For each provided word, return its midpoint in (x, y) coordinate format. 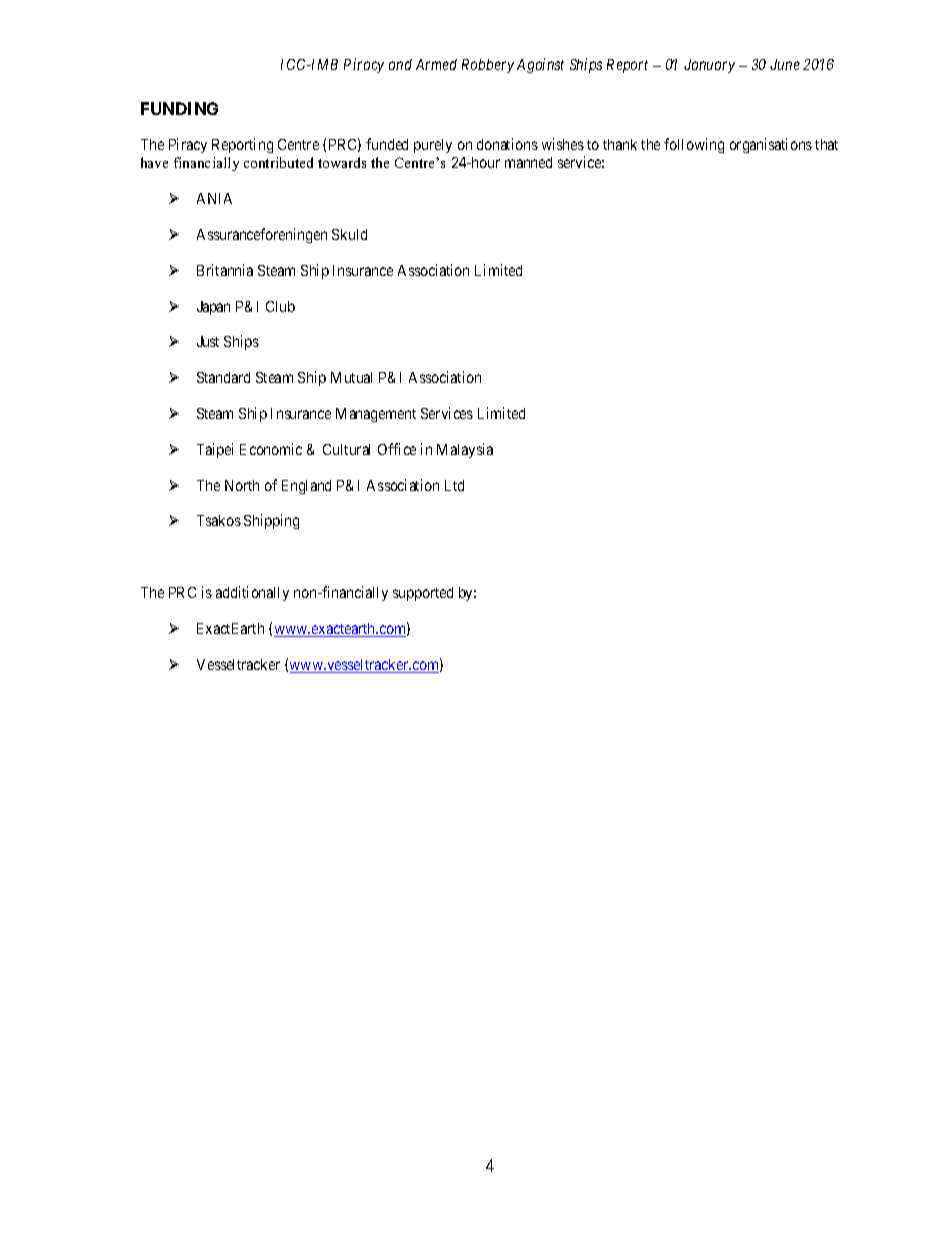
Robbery (488, 66)
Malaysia (465, 450)
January (709, 66)
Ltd (454, 485)
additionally (252, 593)
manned (528, 162)
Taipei (215, 450)
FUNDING (179, 108)
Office (397, 449)
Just (208, 341)
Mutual (351, 377)
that (826, 144)
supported (423, 594)
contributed (278, 162)
